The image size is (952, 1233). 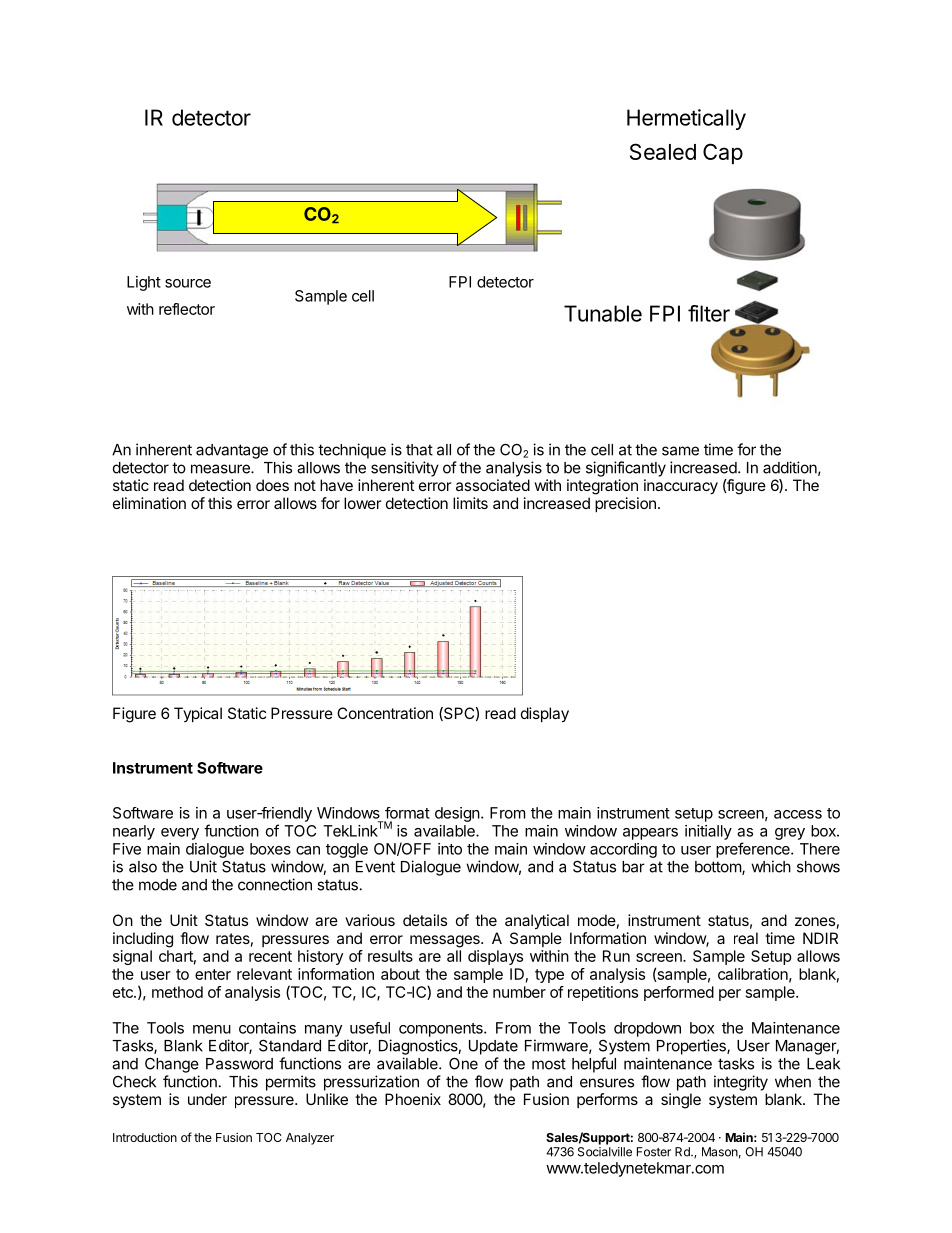 What do you see at coordinates (385, 713) in the screenshot?
I see `Concentration` at bounding box center [385, 713].
